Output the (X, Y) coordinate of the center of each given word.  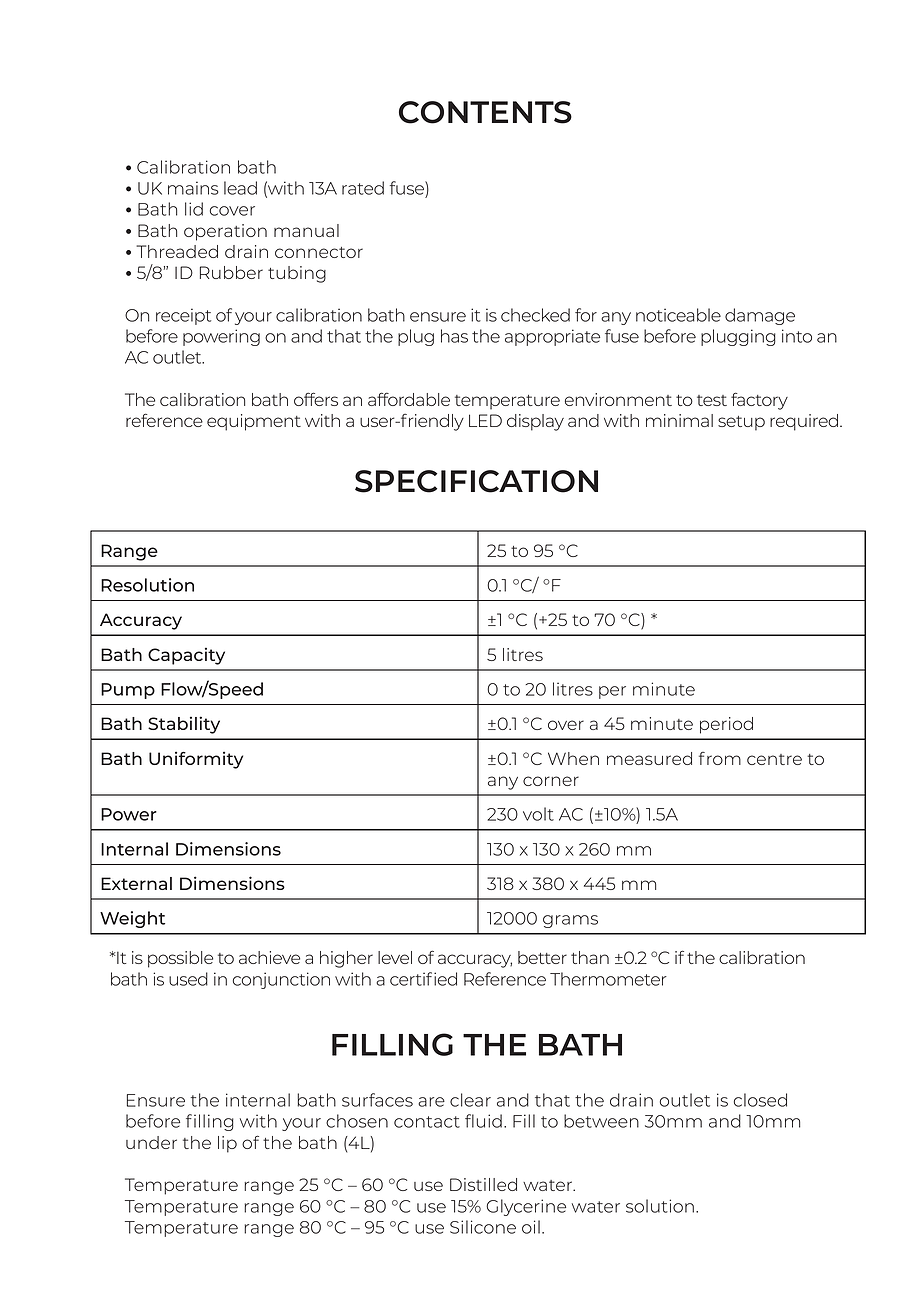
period (726, 725)
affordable (409, 399)
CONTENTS (485, 112)
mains (193, 188)
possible (180, 959)
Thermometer (608, 979)
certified (423, 979)
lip (227, 1144)
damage (760, 316)
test (712, 400)
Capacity (186, 656)
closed (760, 1100)
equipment (254, 422)
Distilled (483, 1184)
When (573, 758)
